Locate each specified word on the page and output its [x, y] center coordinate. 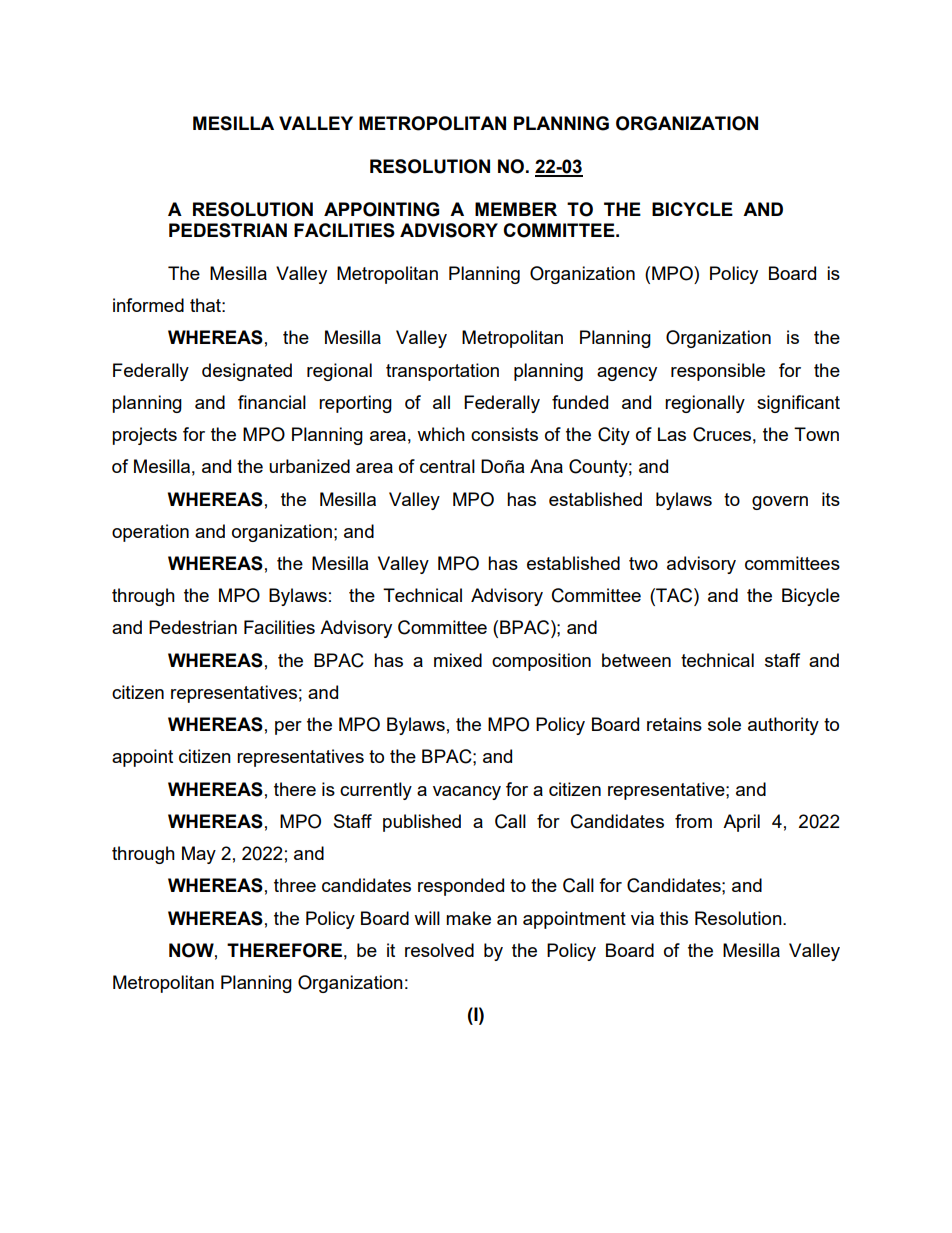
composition [541, 662]
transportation [442, 372]
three [295, 885]
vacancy [467, 793]
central [447, 466]
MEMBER [516, 209]
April [741, 823]
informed [148, 305]
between [636, 660]
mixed [458, 660]
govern [780, 503]
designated [247, 372]
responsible [718, 372]
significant [798, 404]
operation [150, 533]
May [199, 855]
